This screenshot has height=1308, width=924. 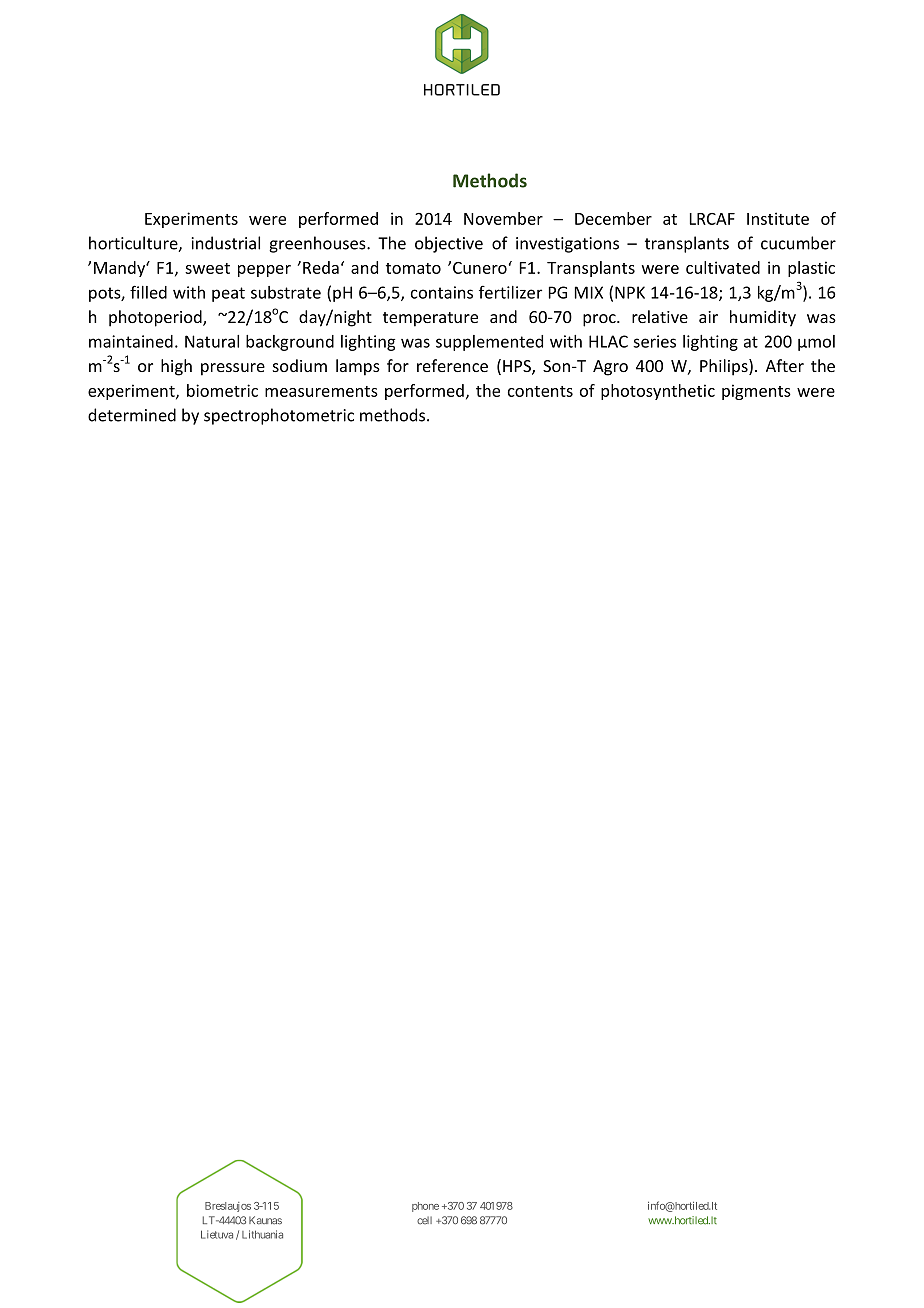 I want to click on determined, so click(x=132, y=415).
